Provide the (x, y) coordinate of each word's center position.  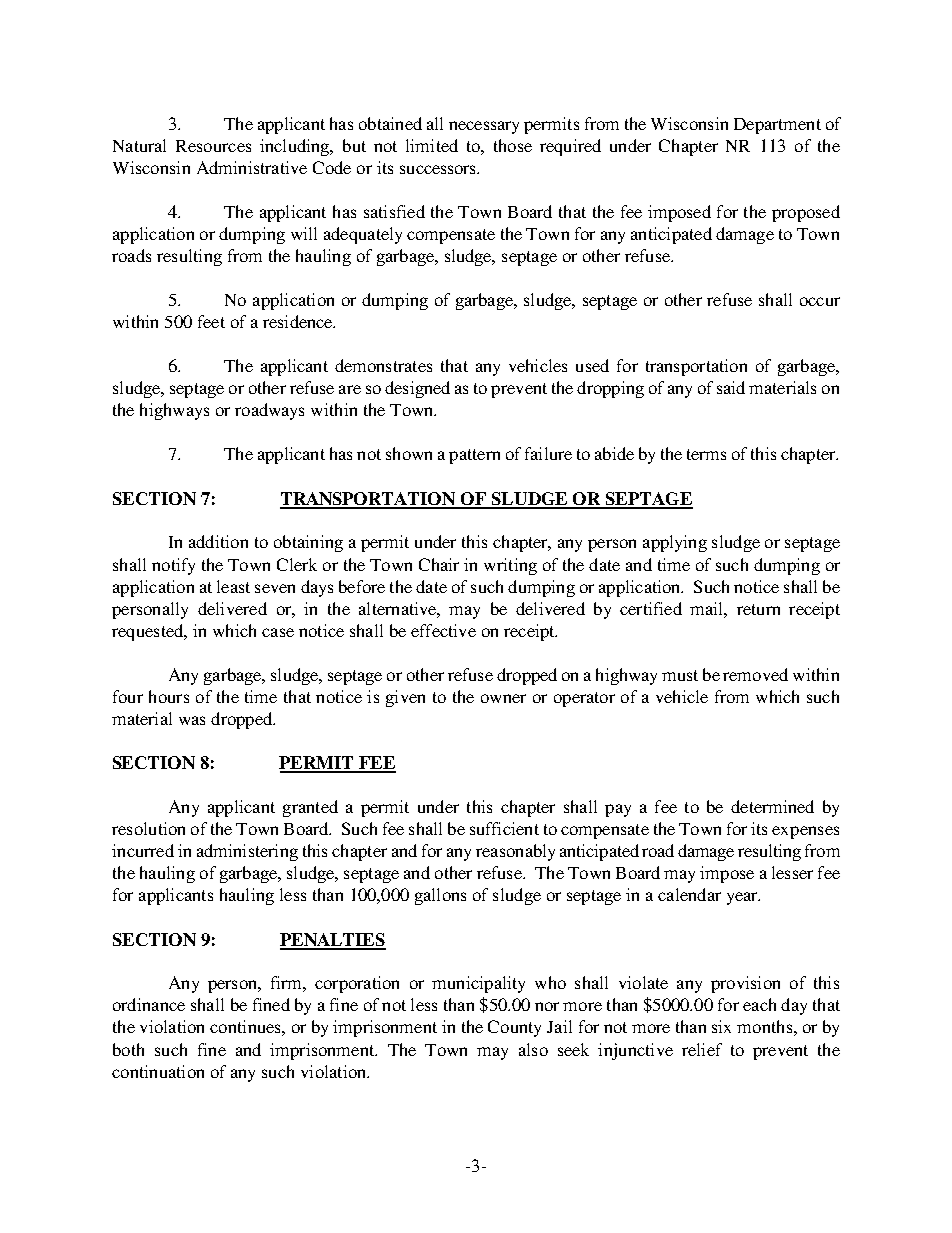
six (721, 1026)
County (514, 1028)
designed (417, 389)
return (758, 609)
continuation (158, 1071)
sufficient (504, 828)
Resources (213, 146)
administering (247, 852)
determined (772, 806)
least (233, 586)
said (731, 387)
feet (211, 321)
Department (777, 126)
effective (443, 630)
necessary (484, 127)
